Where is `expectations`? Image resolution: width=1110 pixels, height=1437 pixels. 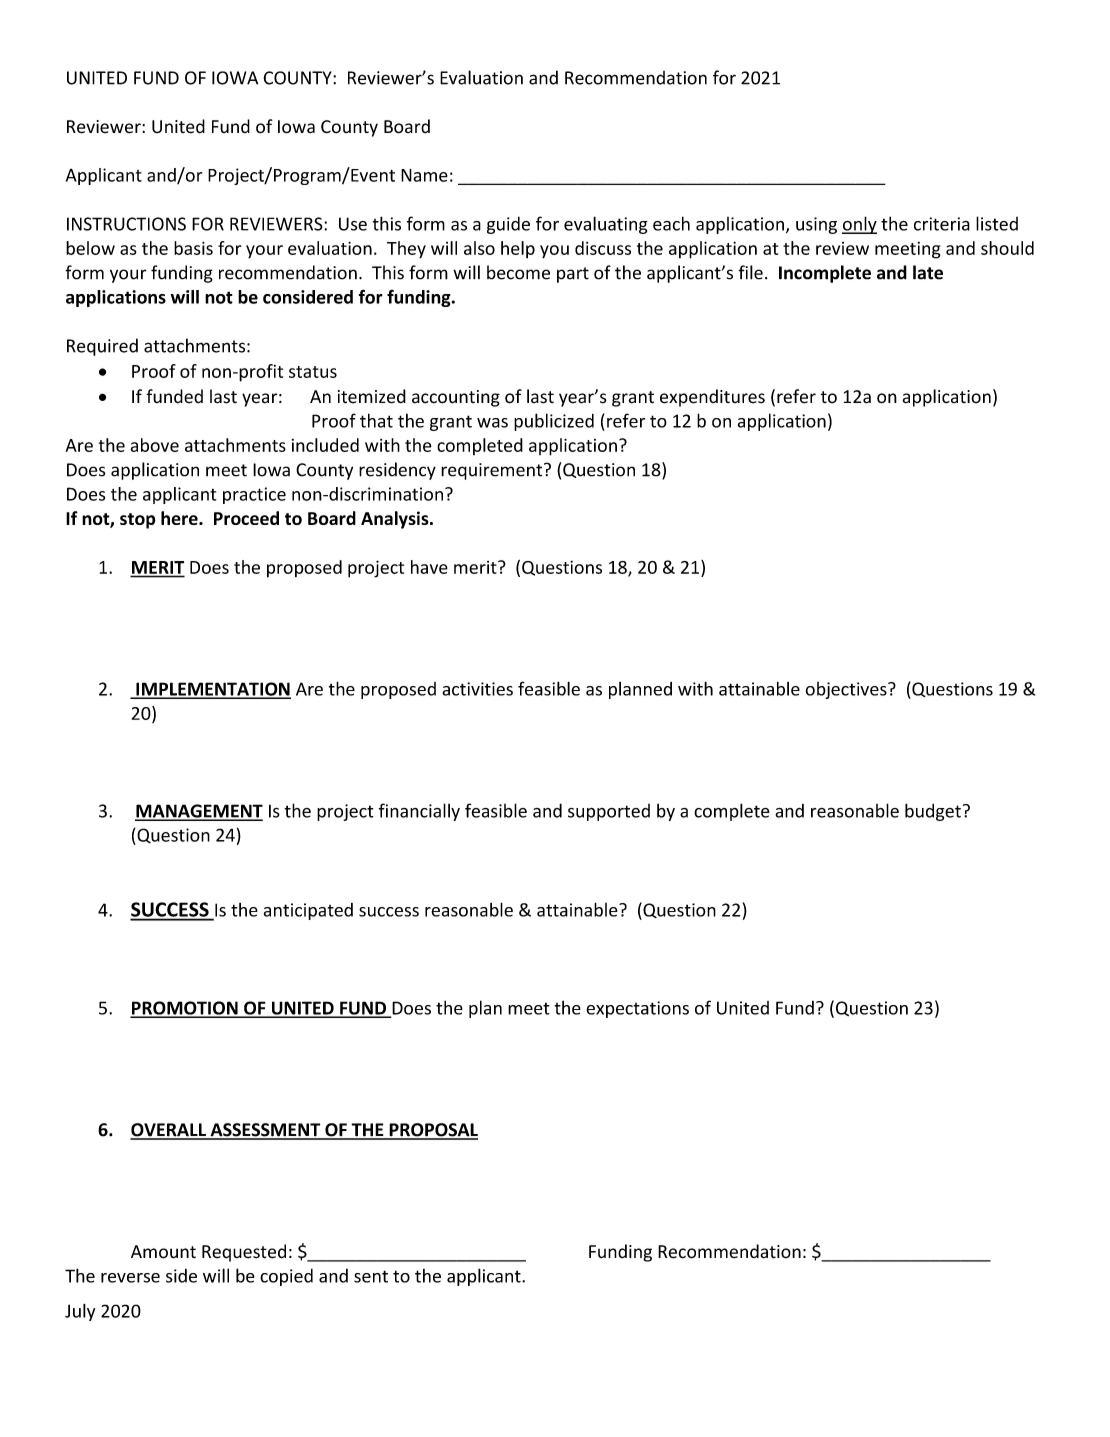 expectations is located at coordinates (637, 1009).
